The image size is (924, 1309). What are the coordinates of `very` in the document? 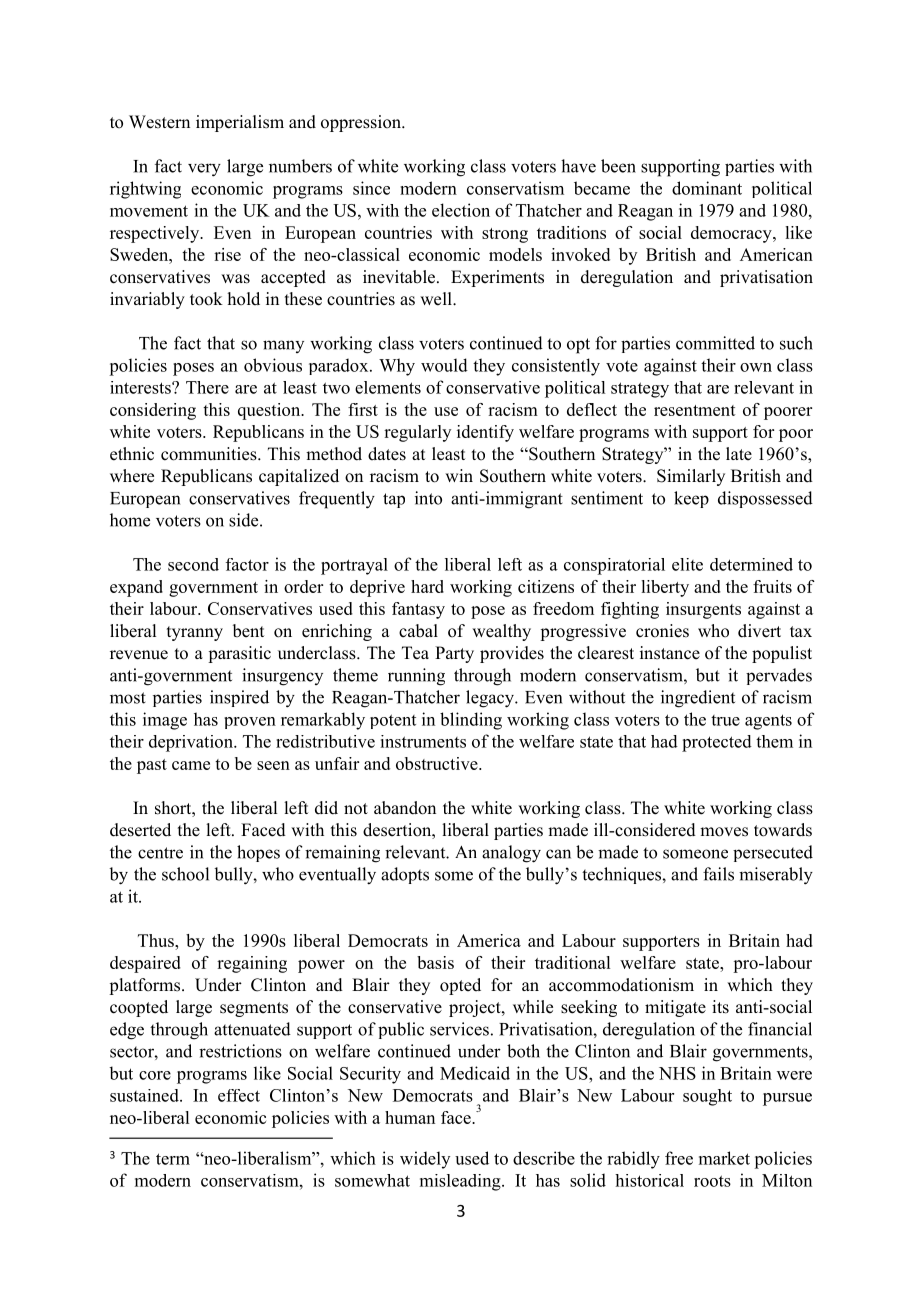 It's located at (204, 170).
